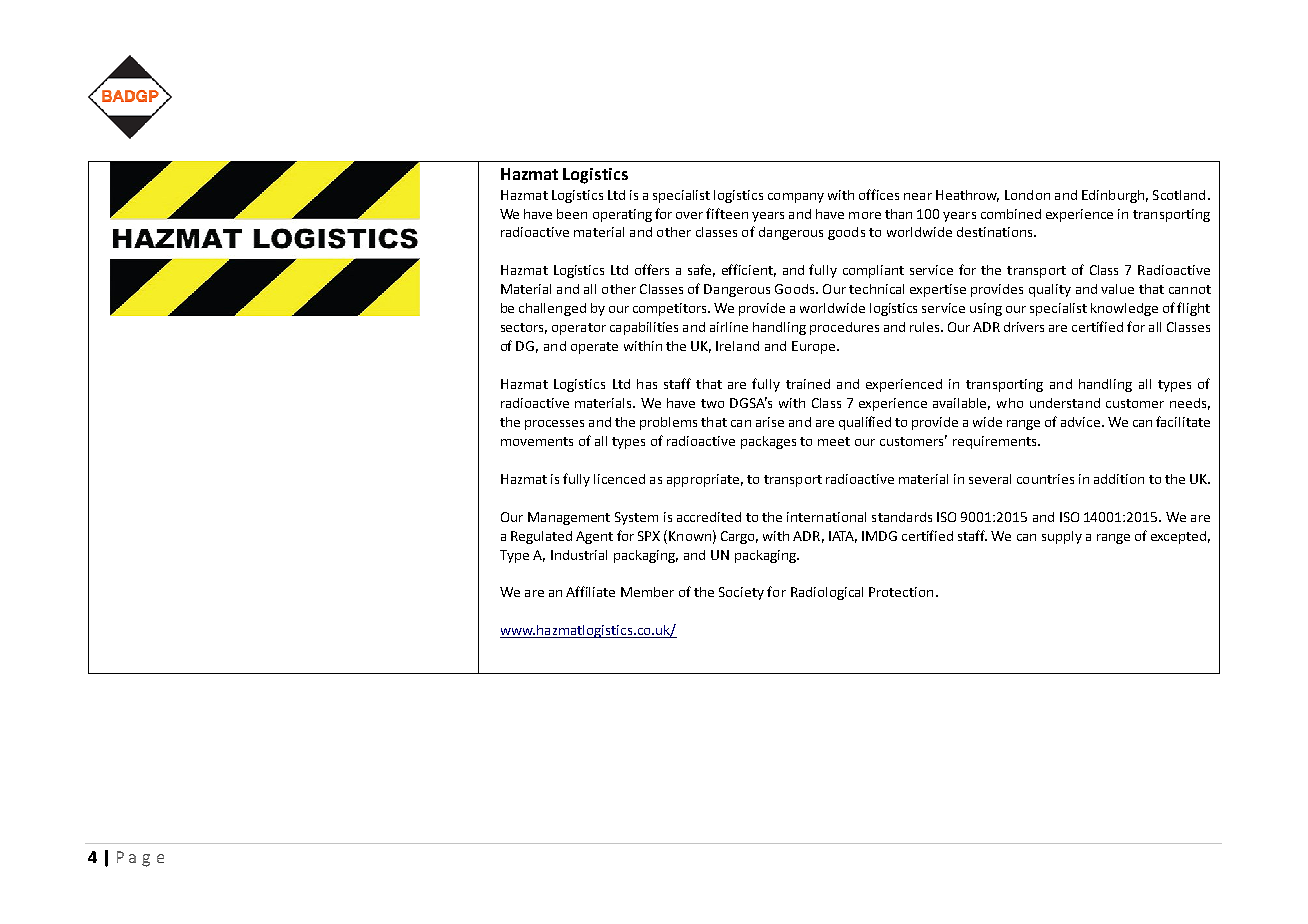  What do you see at coordinates (1062, 537) in the screenshot?
I see `supply` at bounding box center [1062, 537].
